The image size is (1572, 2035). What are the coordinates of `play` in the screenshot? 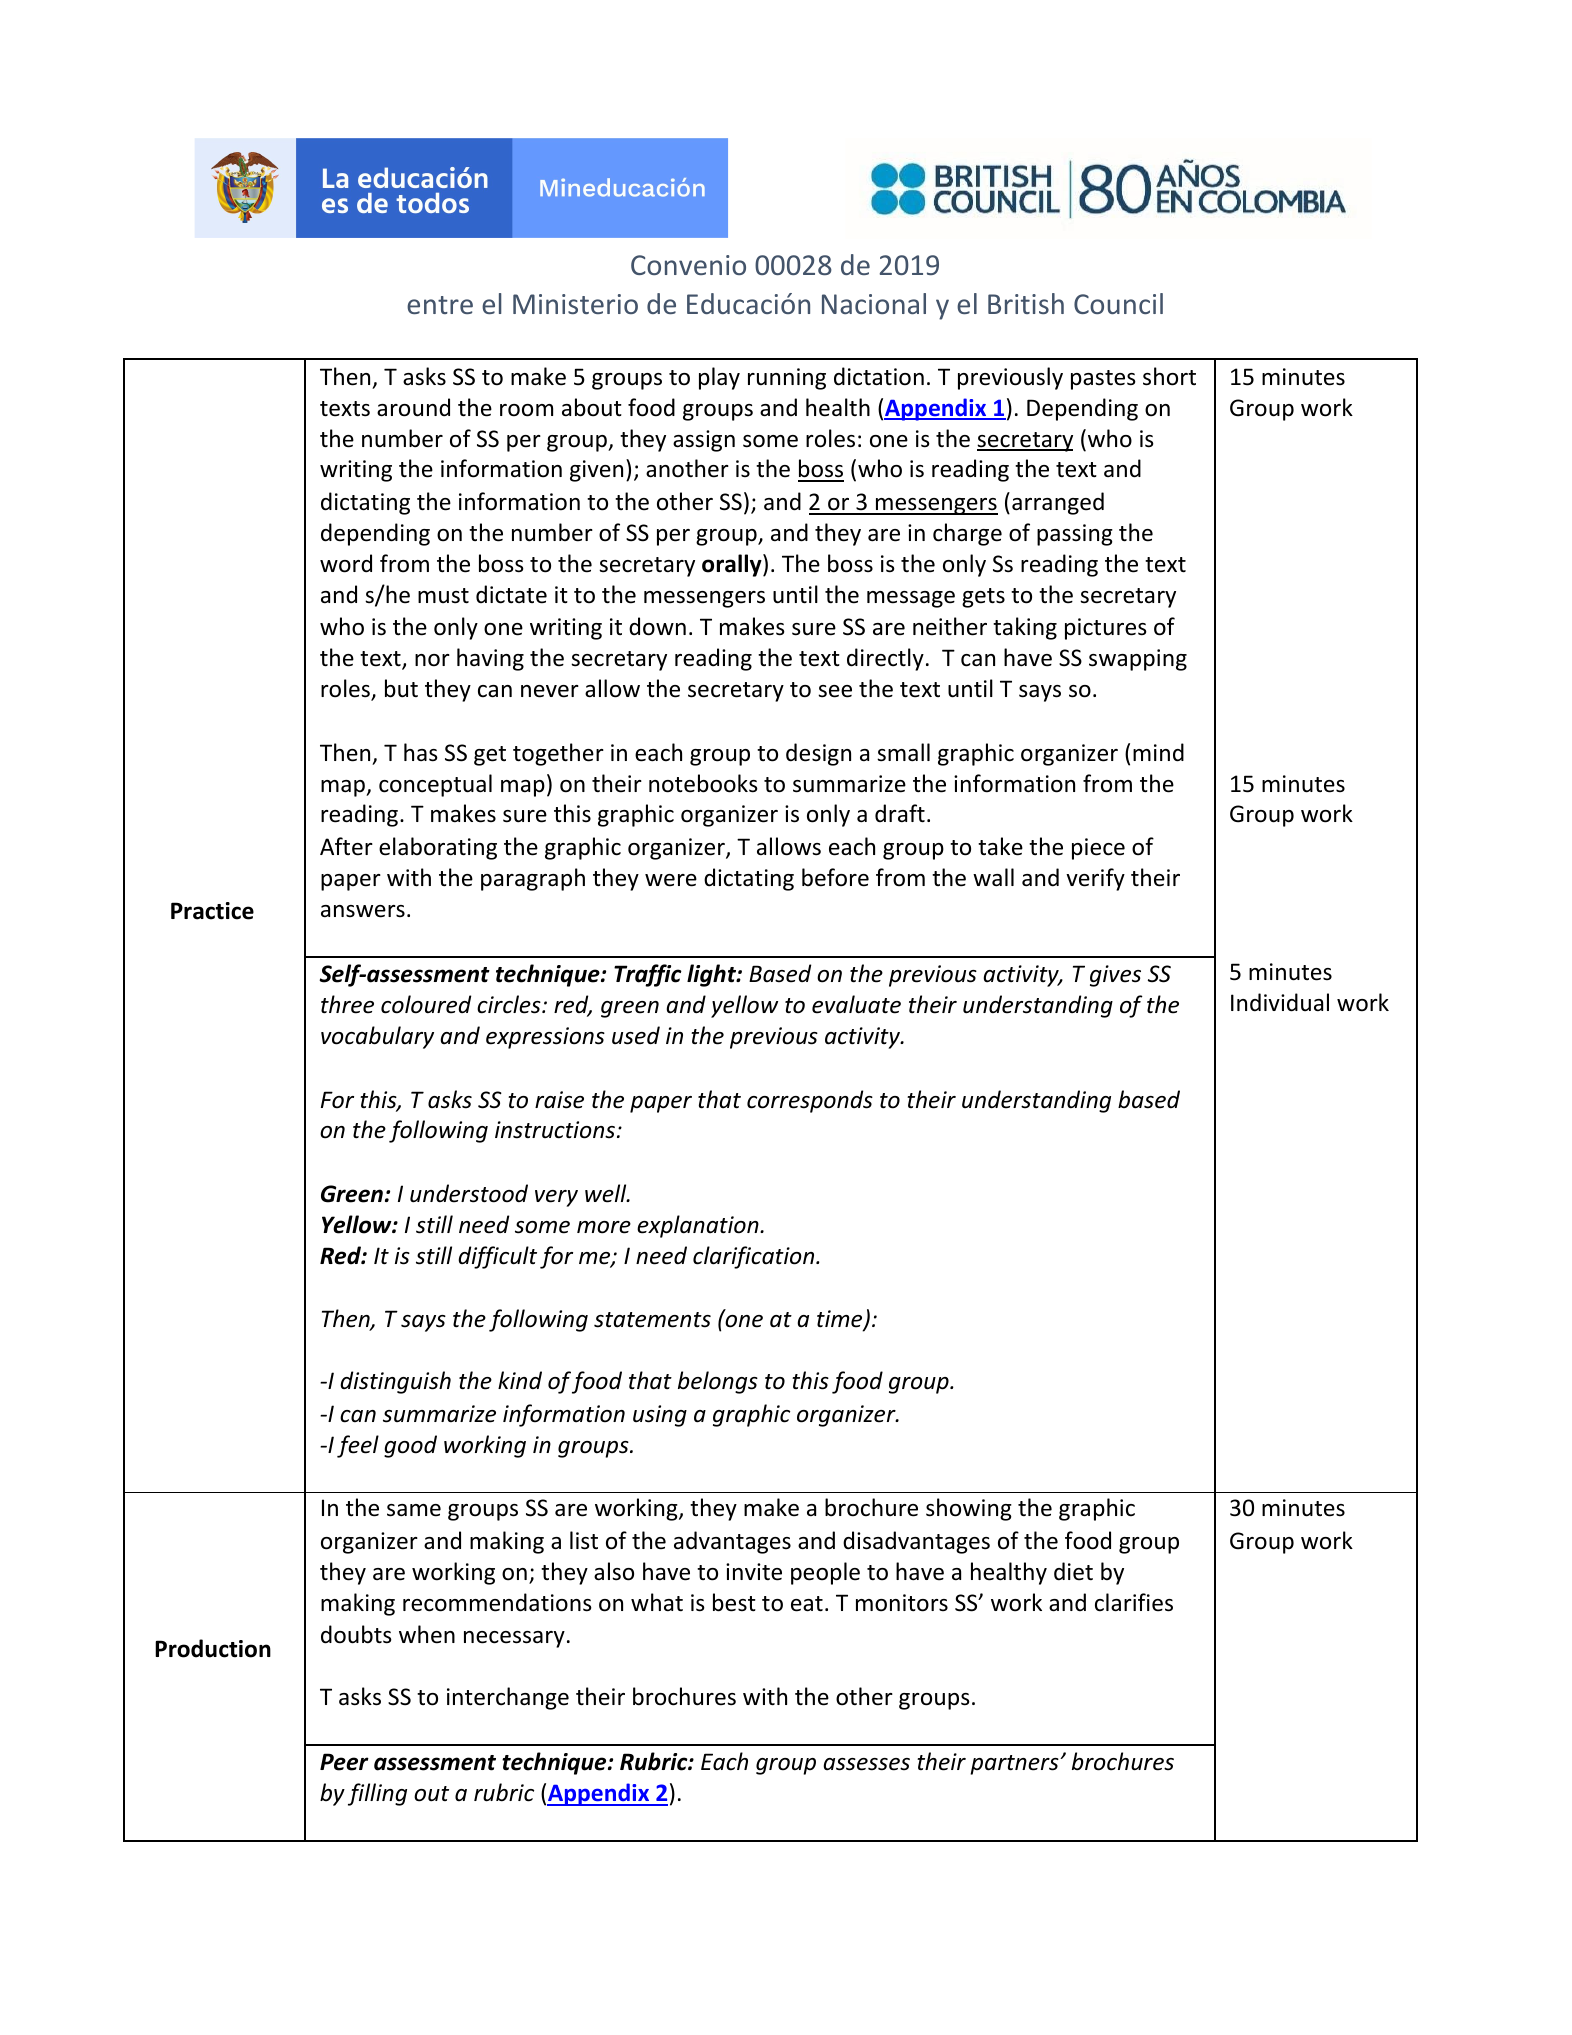 It's located at (719, 378).
